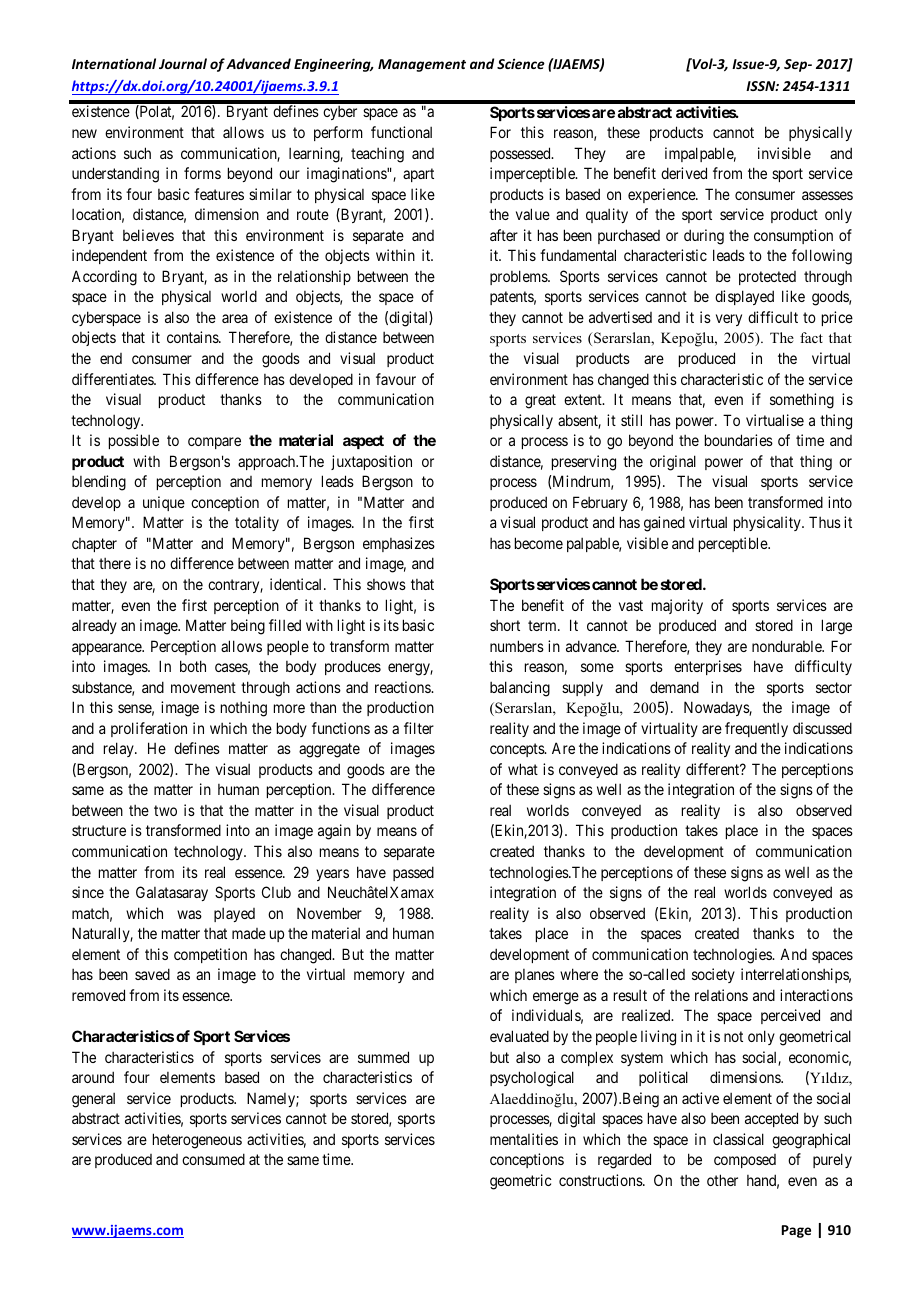 The width and height of the screenshot is (924, 1308). What do you see at coordinates (756, 729) in the screenshot?
I see `frequently` at bounding box center [756, 729].
